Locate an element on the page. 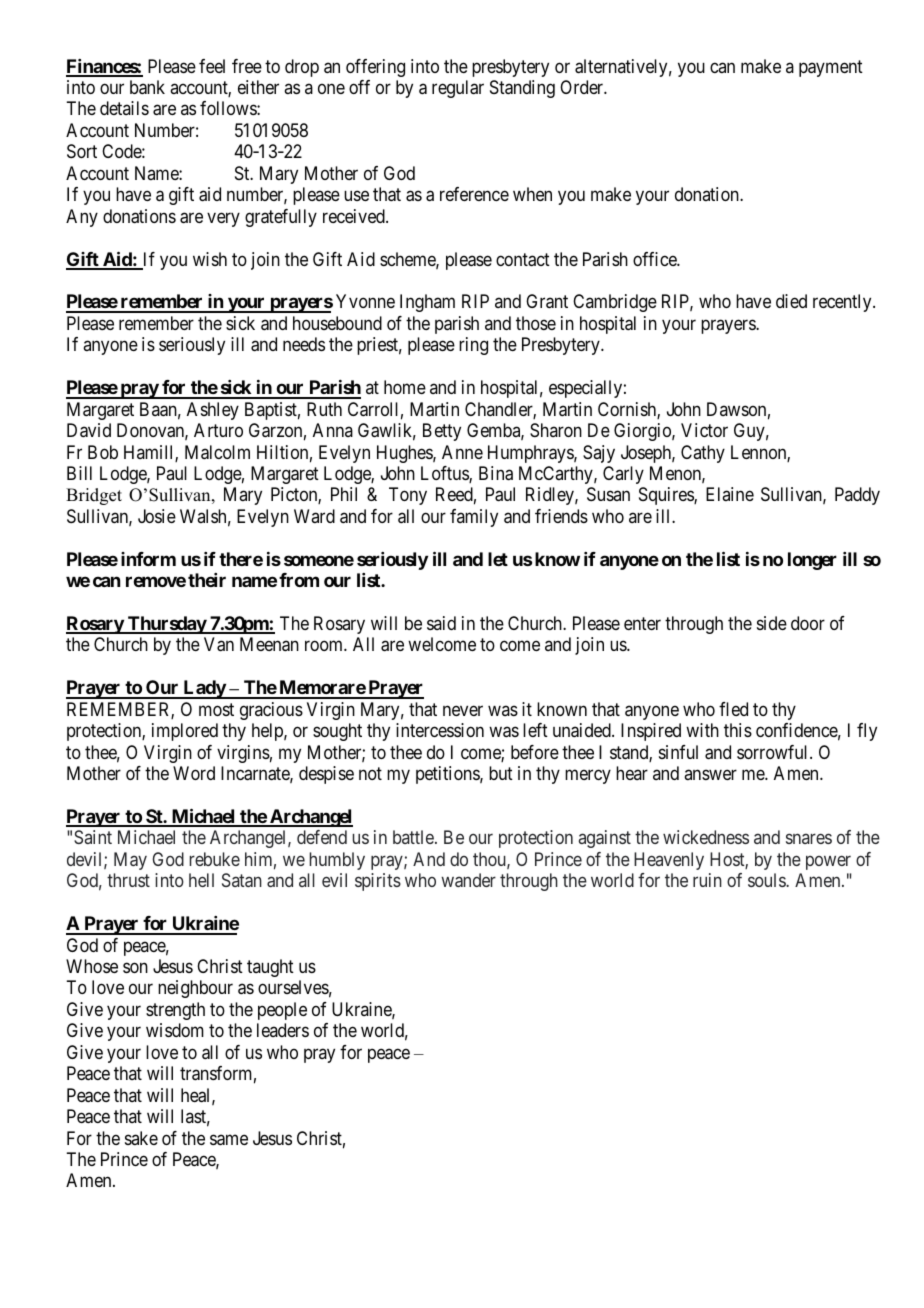 Image resolution: width=924 pixels, height=1308 pixels. but is located at coordinates (501, 773).
